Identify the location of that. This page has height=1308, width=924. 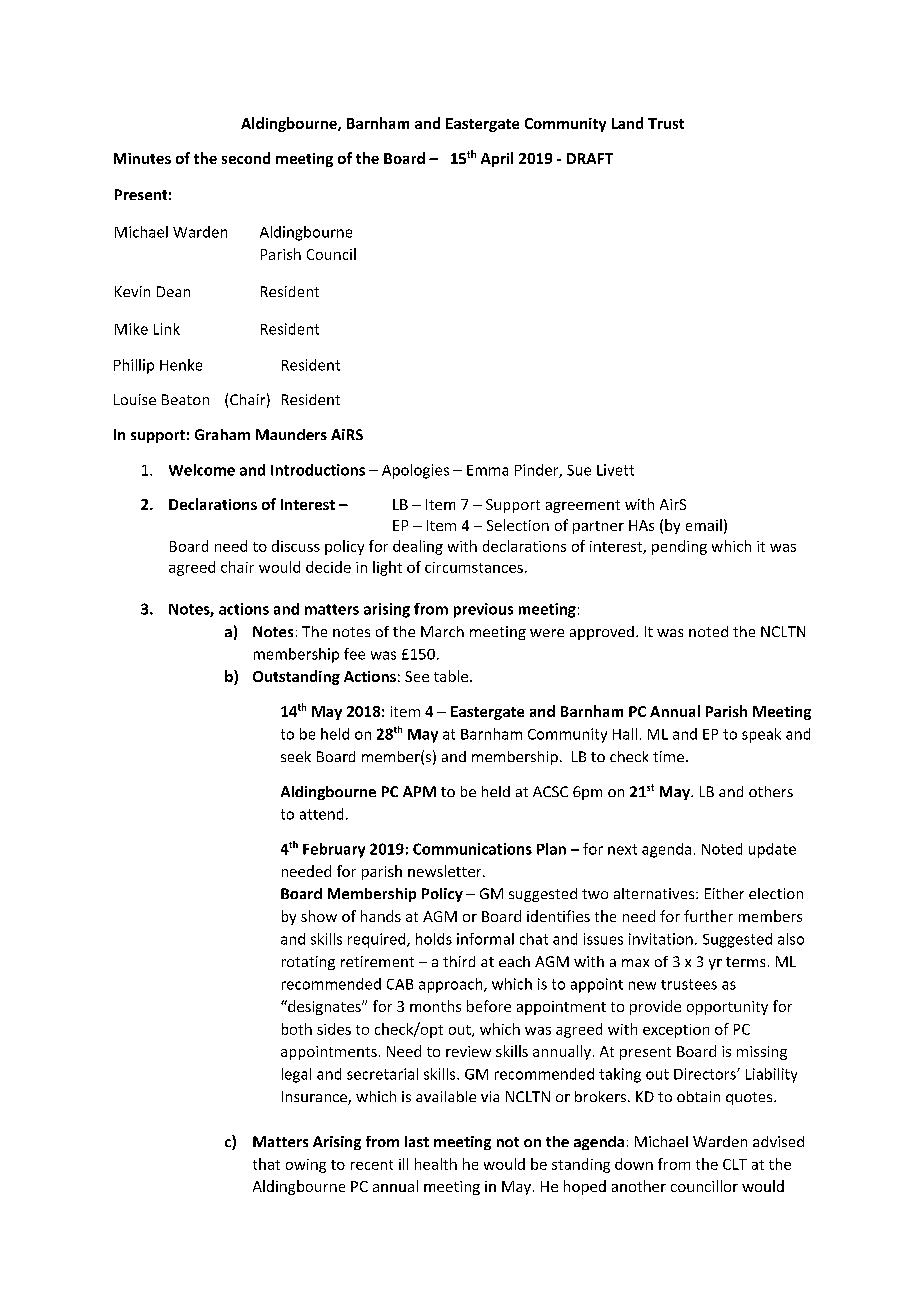
(266, 1164).
